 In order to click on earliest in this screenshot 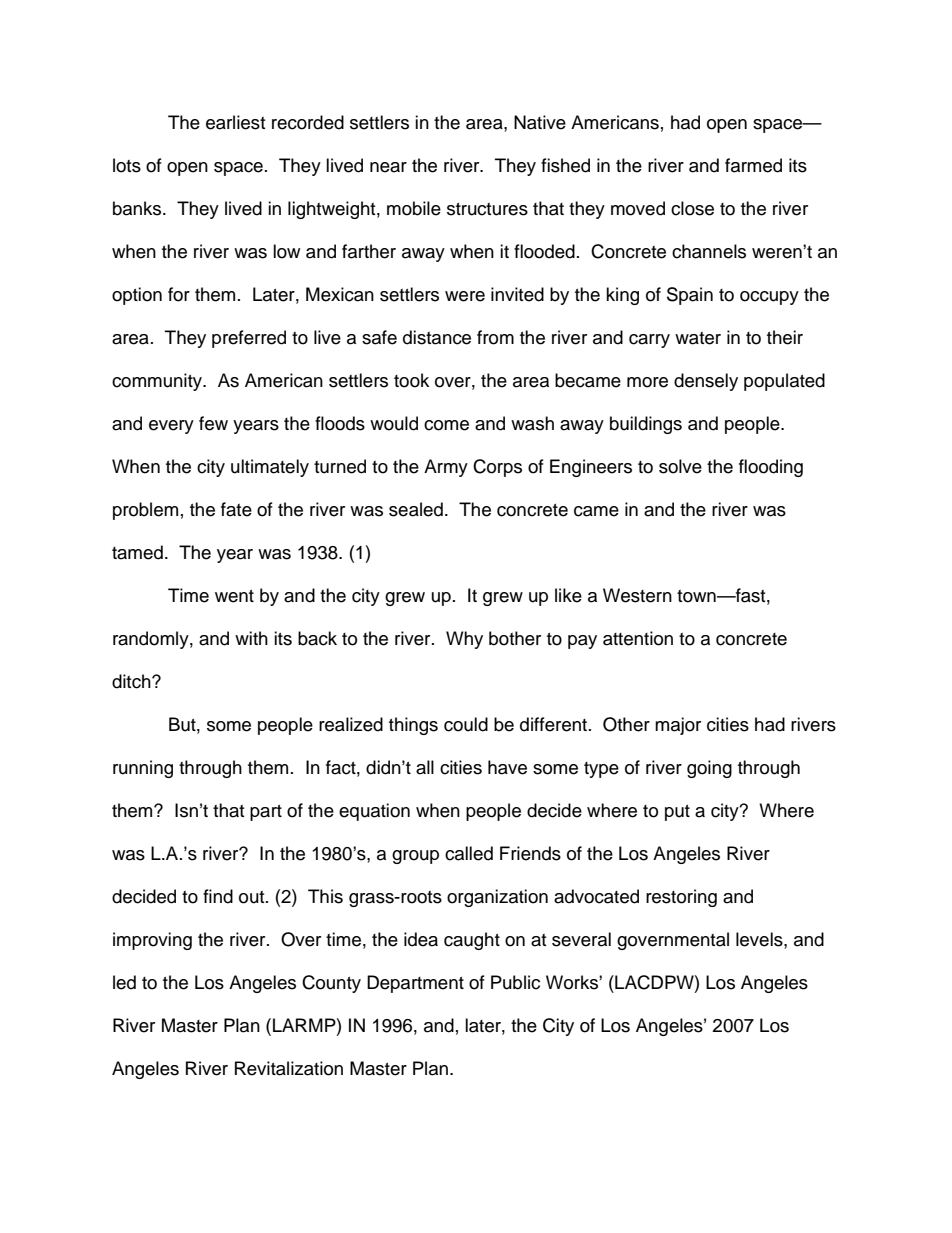, I will do `click(235, 122)`.
